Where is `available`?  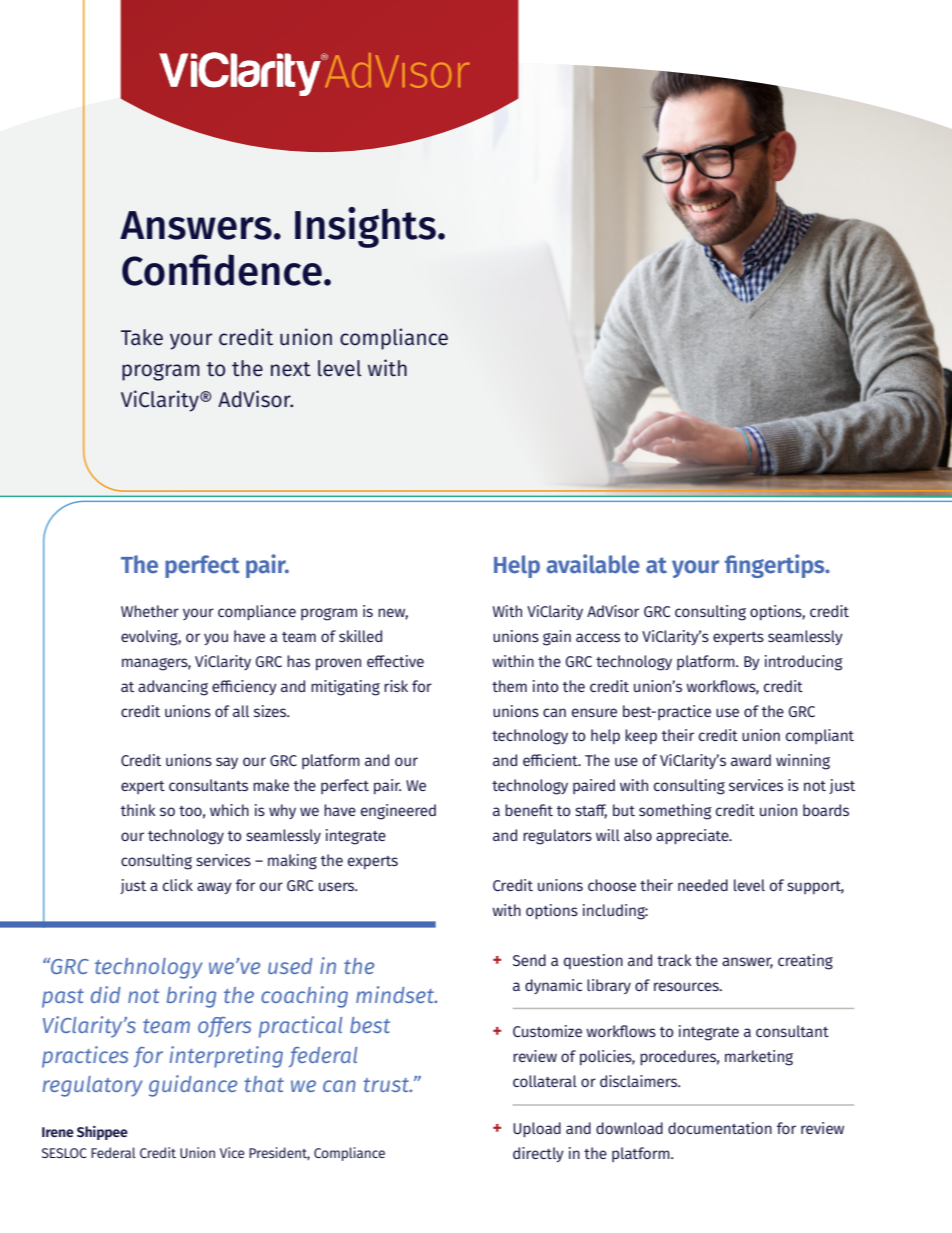
available is located at coordinates (593, 564).
